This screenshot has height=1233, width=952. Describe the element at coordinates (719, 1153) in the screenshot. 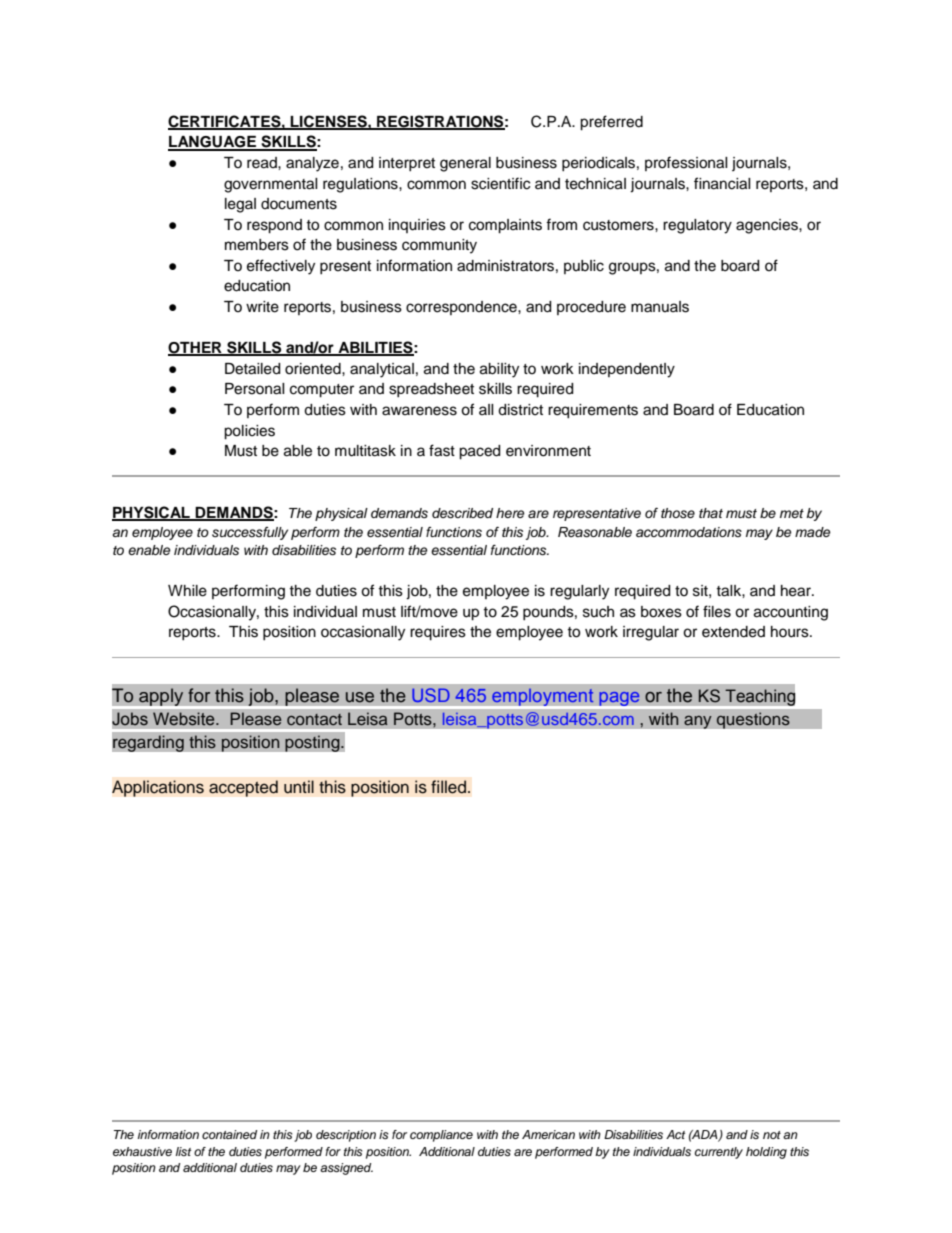

I see `currently` at that location.
